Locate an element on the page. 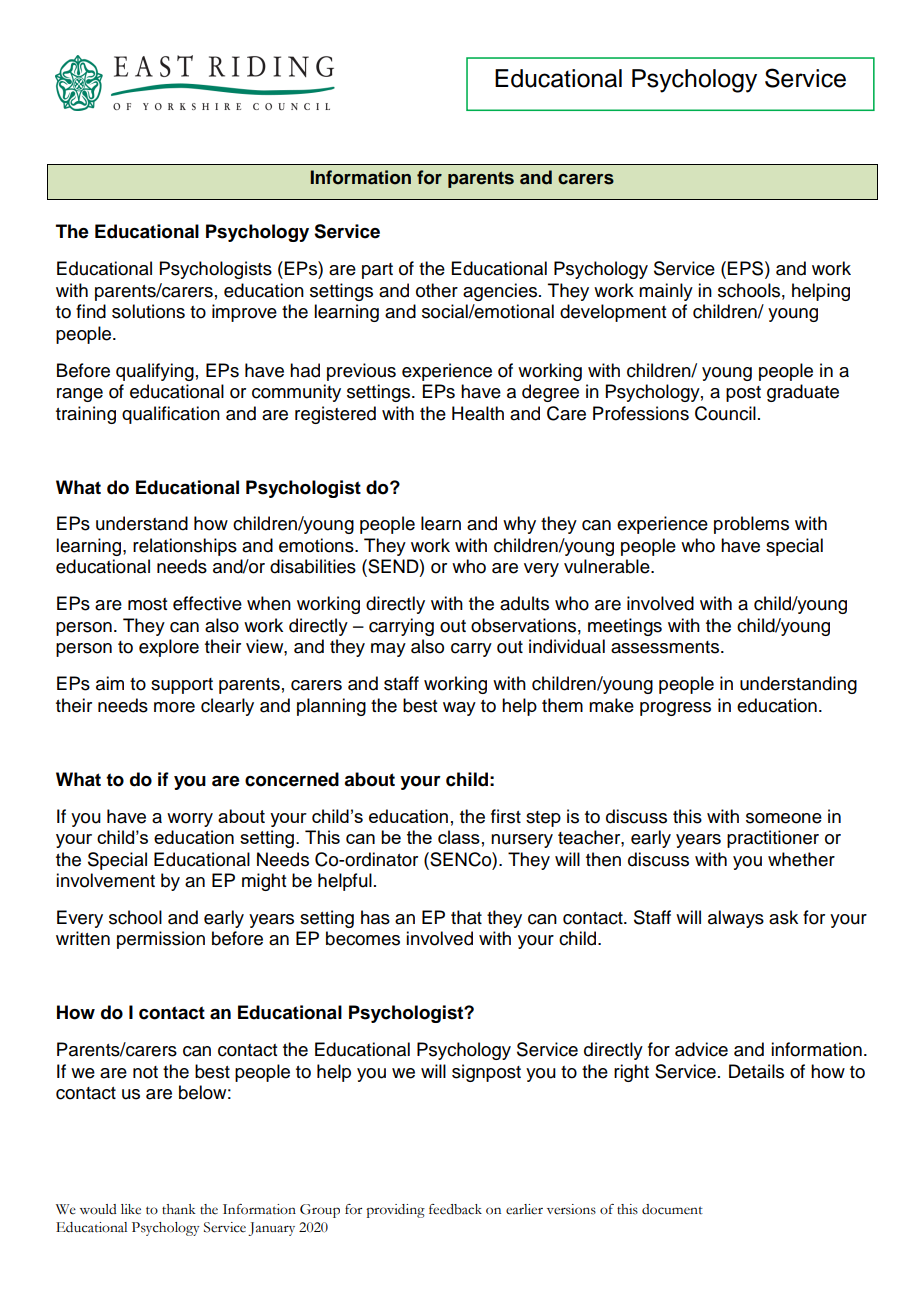 This image has width=924, height=1308. mainly is located at coordinates (666, 292).
